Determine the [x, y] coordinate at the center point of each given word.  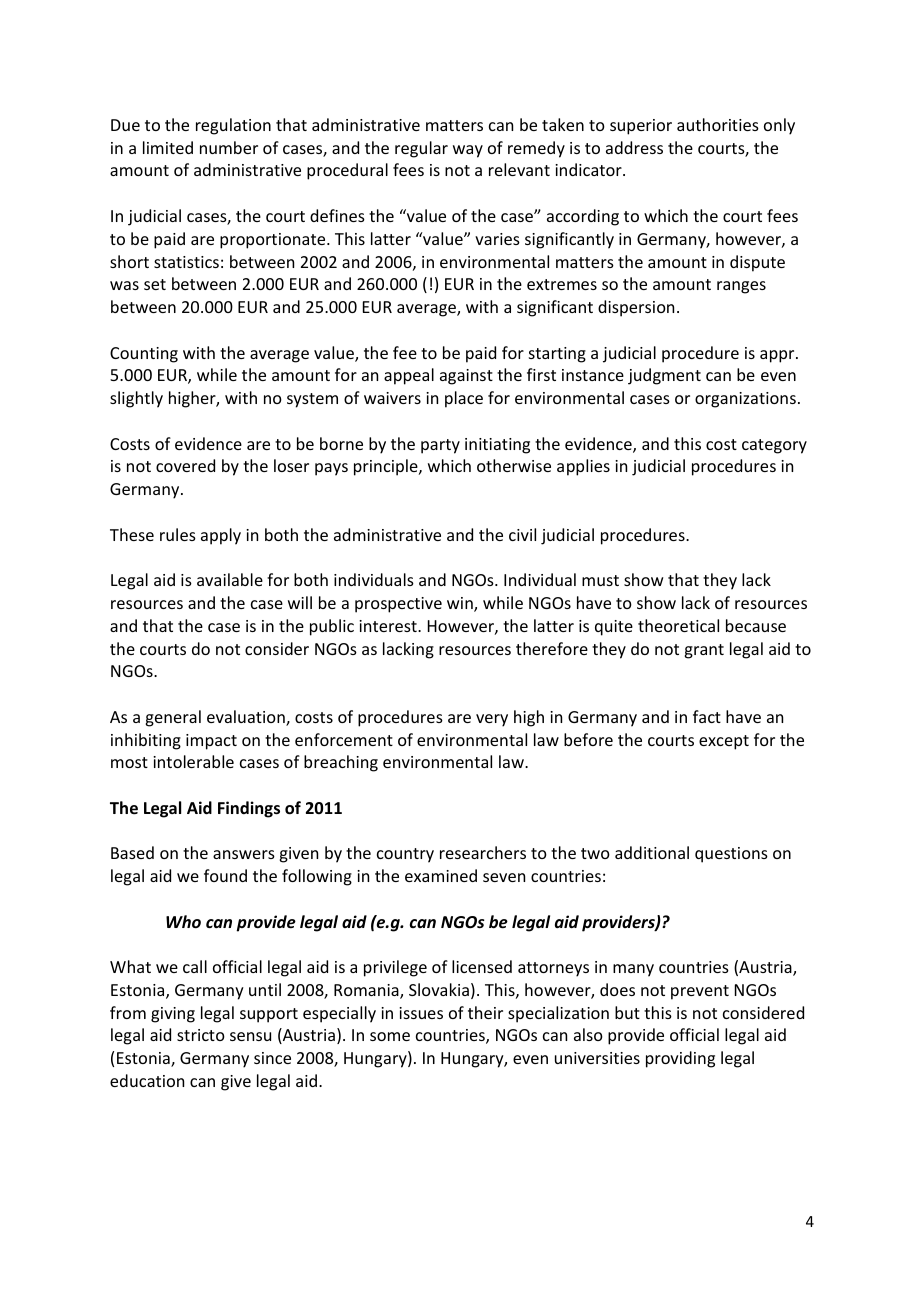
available [230, 579]
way [468, 151]
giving [173, 1015]
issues [421, 1013]
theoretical [678, 625]
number [229, 147]
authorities [718, 124]
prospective [398, 605]
